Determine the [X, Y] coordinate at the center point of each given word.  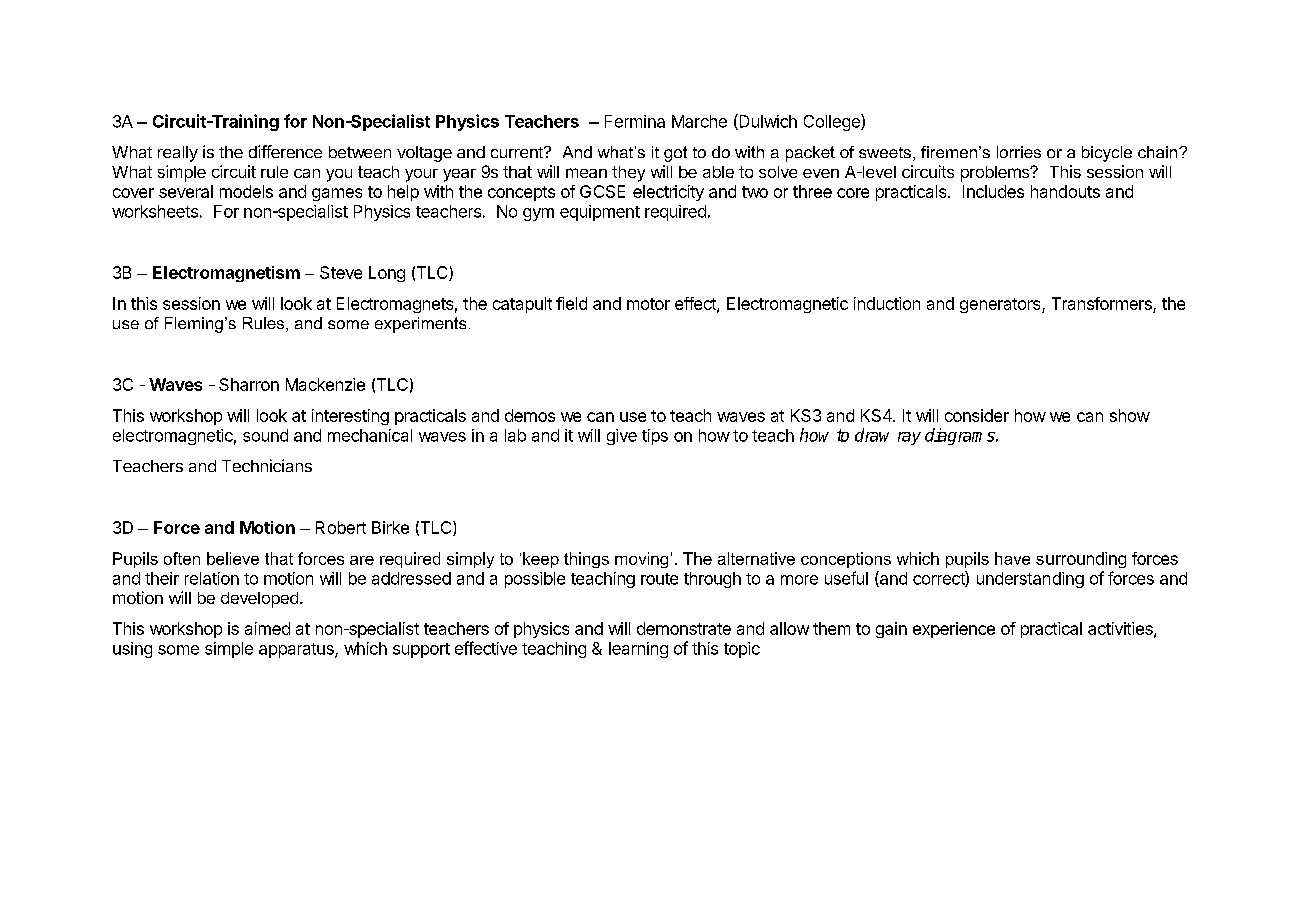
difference [285, 151]
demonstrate [684, 628]
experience [954, 630]
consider [977, 415]
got [675, 154]
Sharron [249, 384]
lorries [1019, 152]
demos [530, 415]
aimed [267, 628]
